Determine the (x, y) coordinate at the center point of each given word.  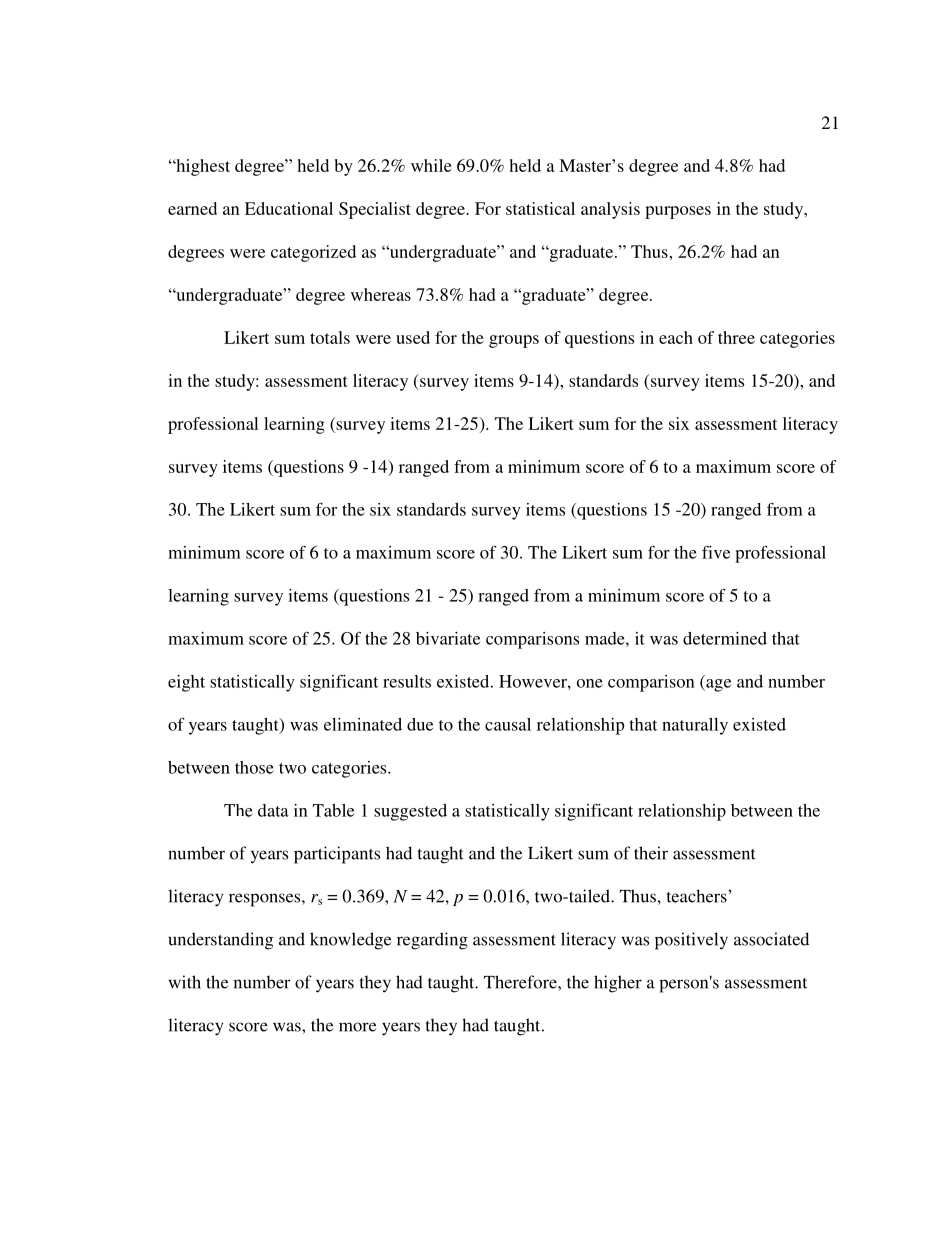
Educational (289, 208)
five (716, 552)
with (185, 982)
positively (691, 941)
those (254, 767)
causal (508, 724)
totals (330, 337)
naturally (695, 726)
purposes (678, 212)
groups (514, 341)
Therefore (521, 982)
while (431, 165)
